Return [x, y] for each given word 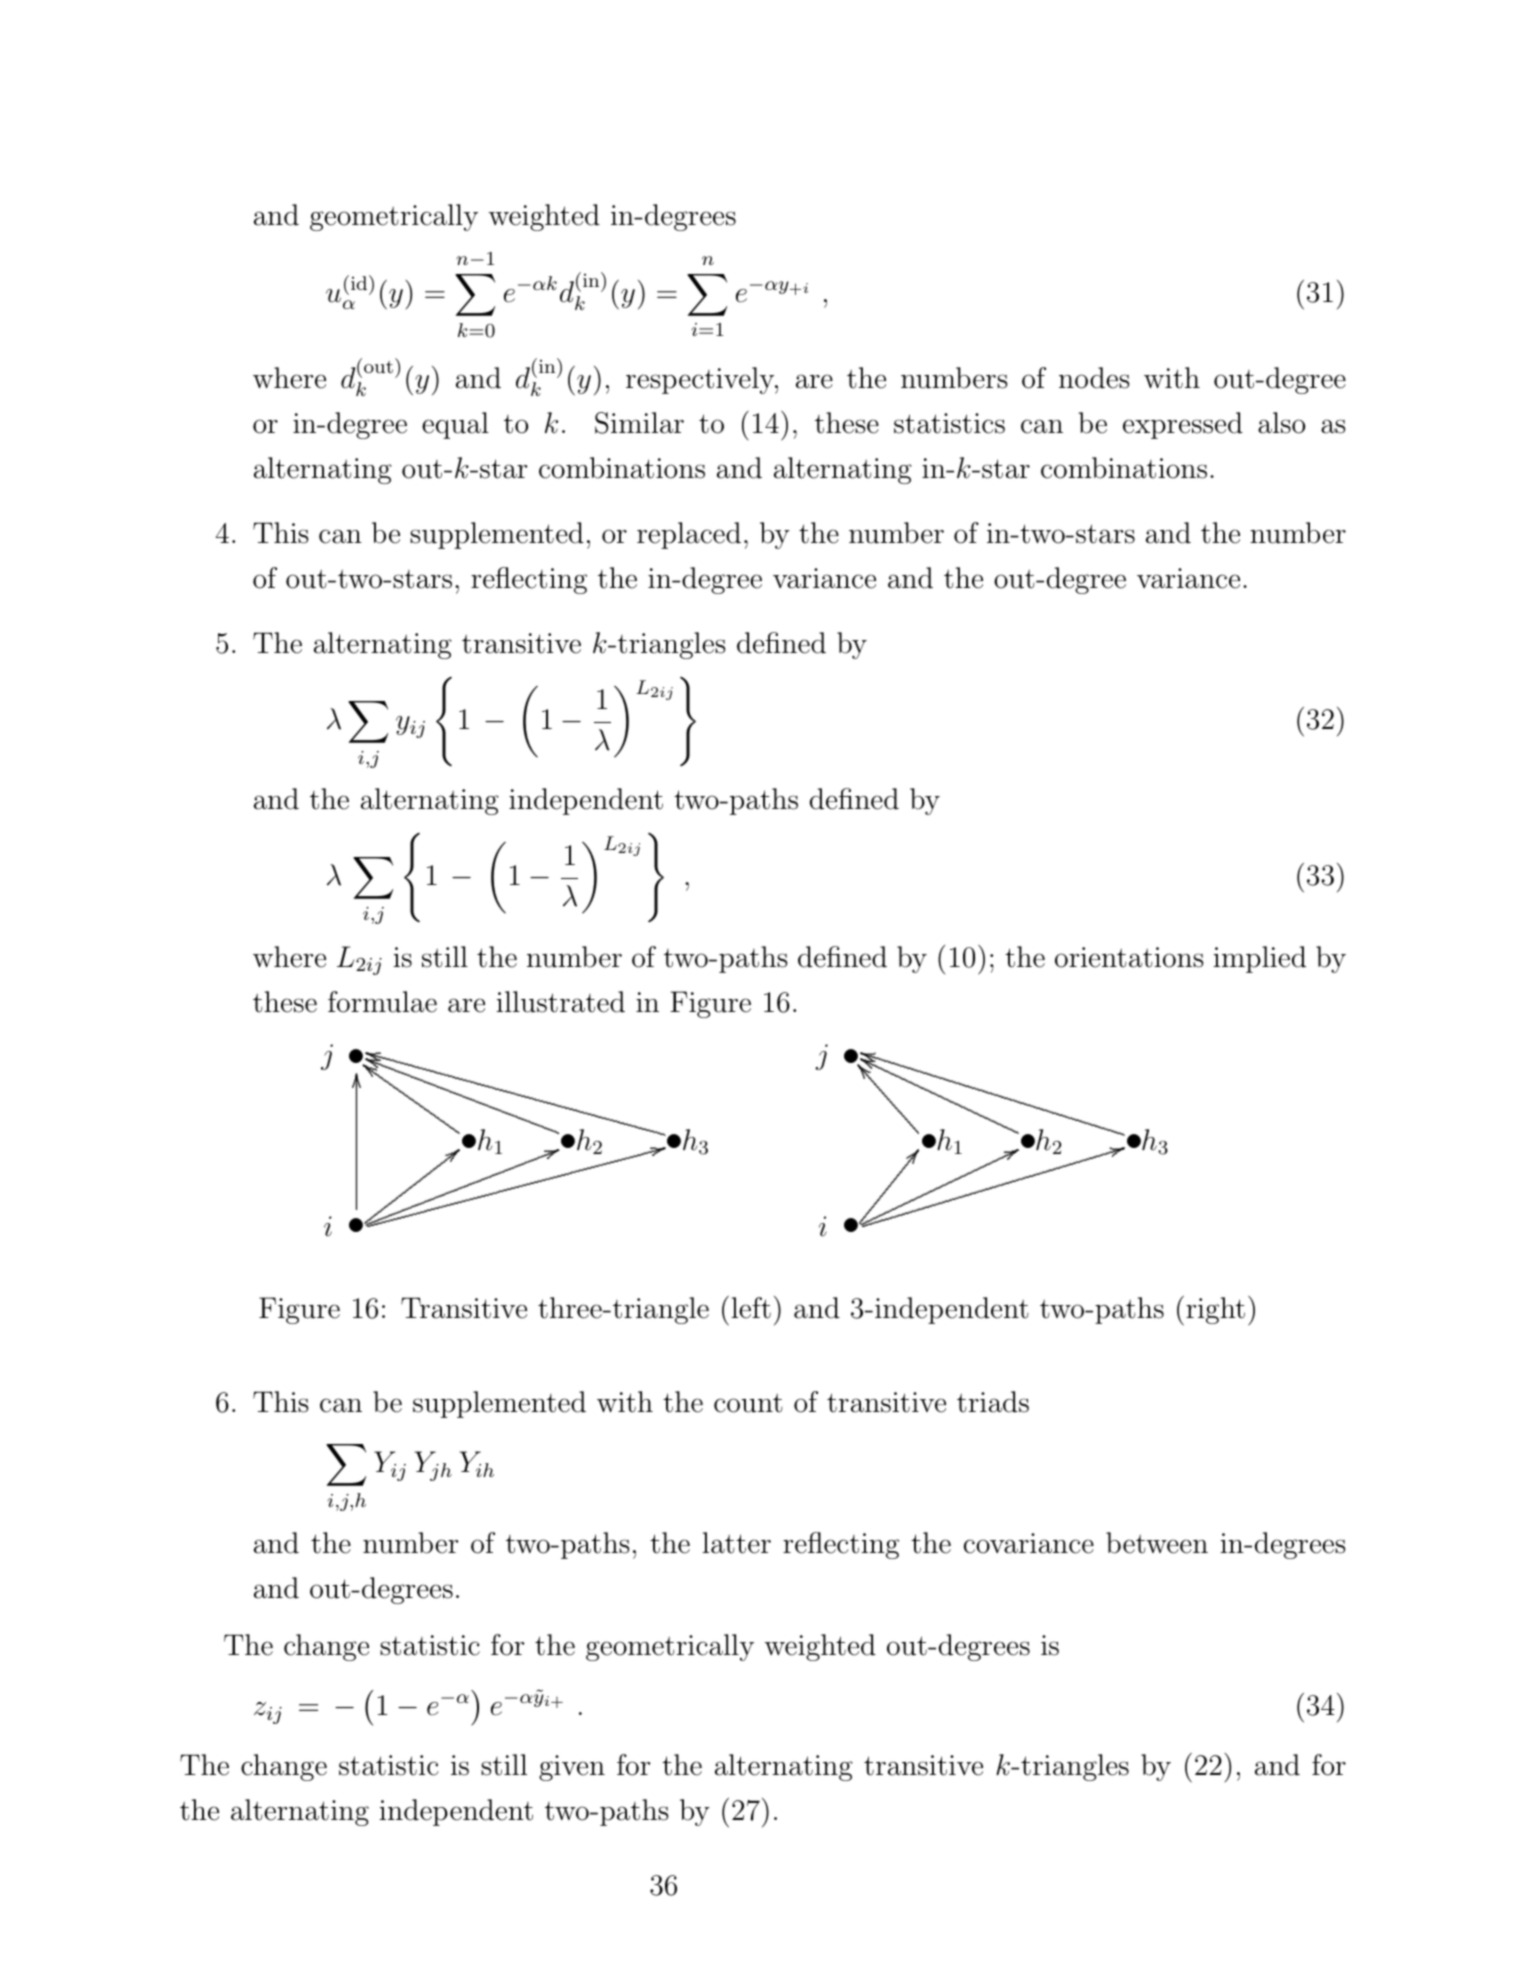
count [748, 1403]
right [1215, 1310]
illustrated [560, 1002]
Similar [639, 423]
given [572, 1768]
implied [1259, 959]
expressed [1183, 425]
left [751, 1308]
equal [455, 425]
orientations [1129, 957]
